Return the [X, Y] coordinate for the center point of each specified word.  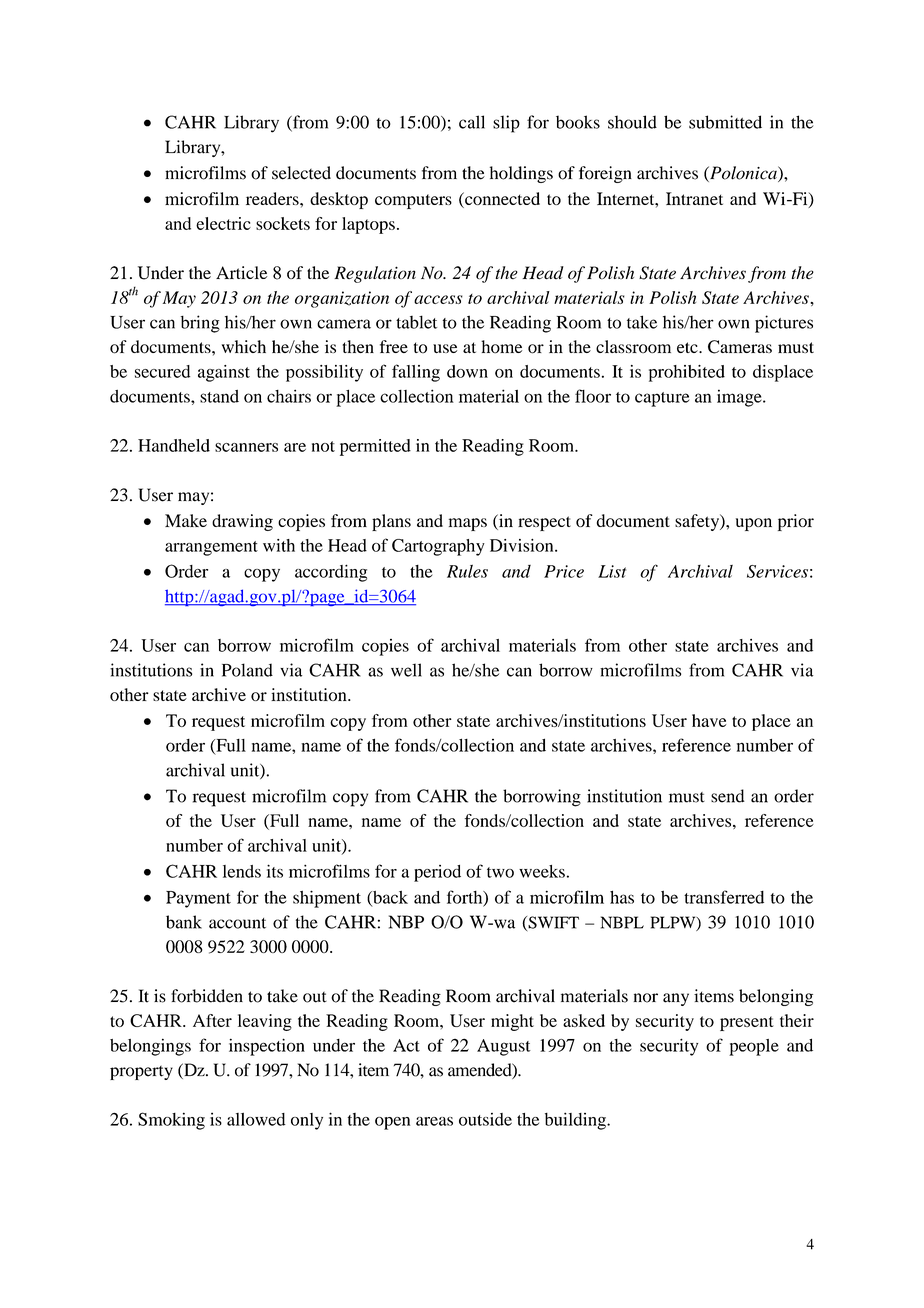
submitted [725, 122]
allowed [256, 1119]
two [500, 872]
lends [242, 871]
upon [754, 524]
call [472, 122]
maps [468, 524]
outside [485, 1119]
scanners [246, 447]
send [728, 796]
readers [273, 198]
